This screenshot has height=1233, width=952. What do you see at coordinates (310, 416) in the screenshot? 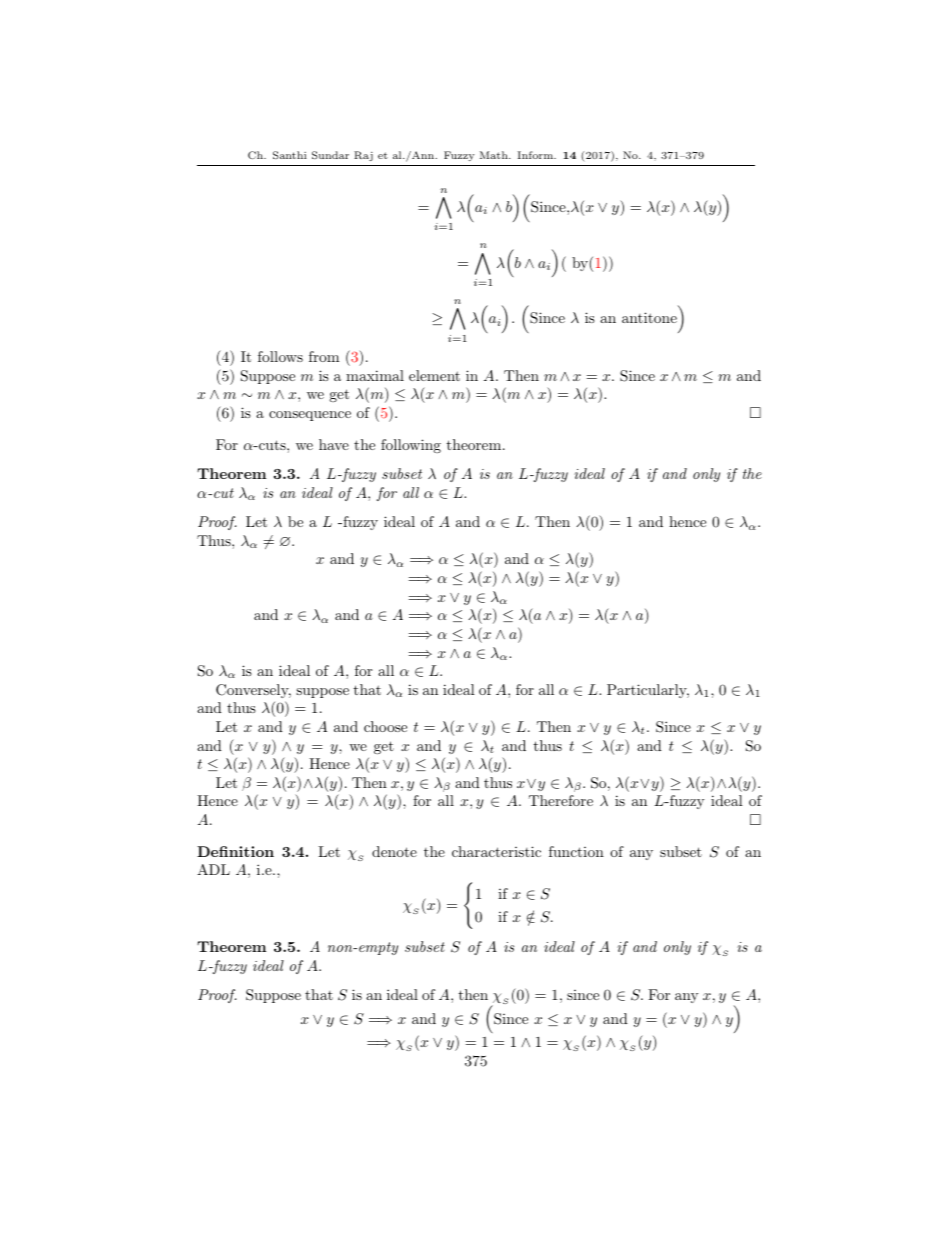
I see `consequence` at bounding box center [310, 416].
